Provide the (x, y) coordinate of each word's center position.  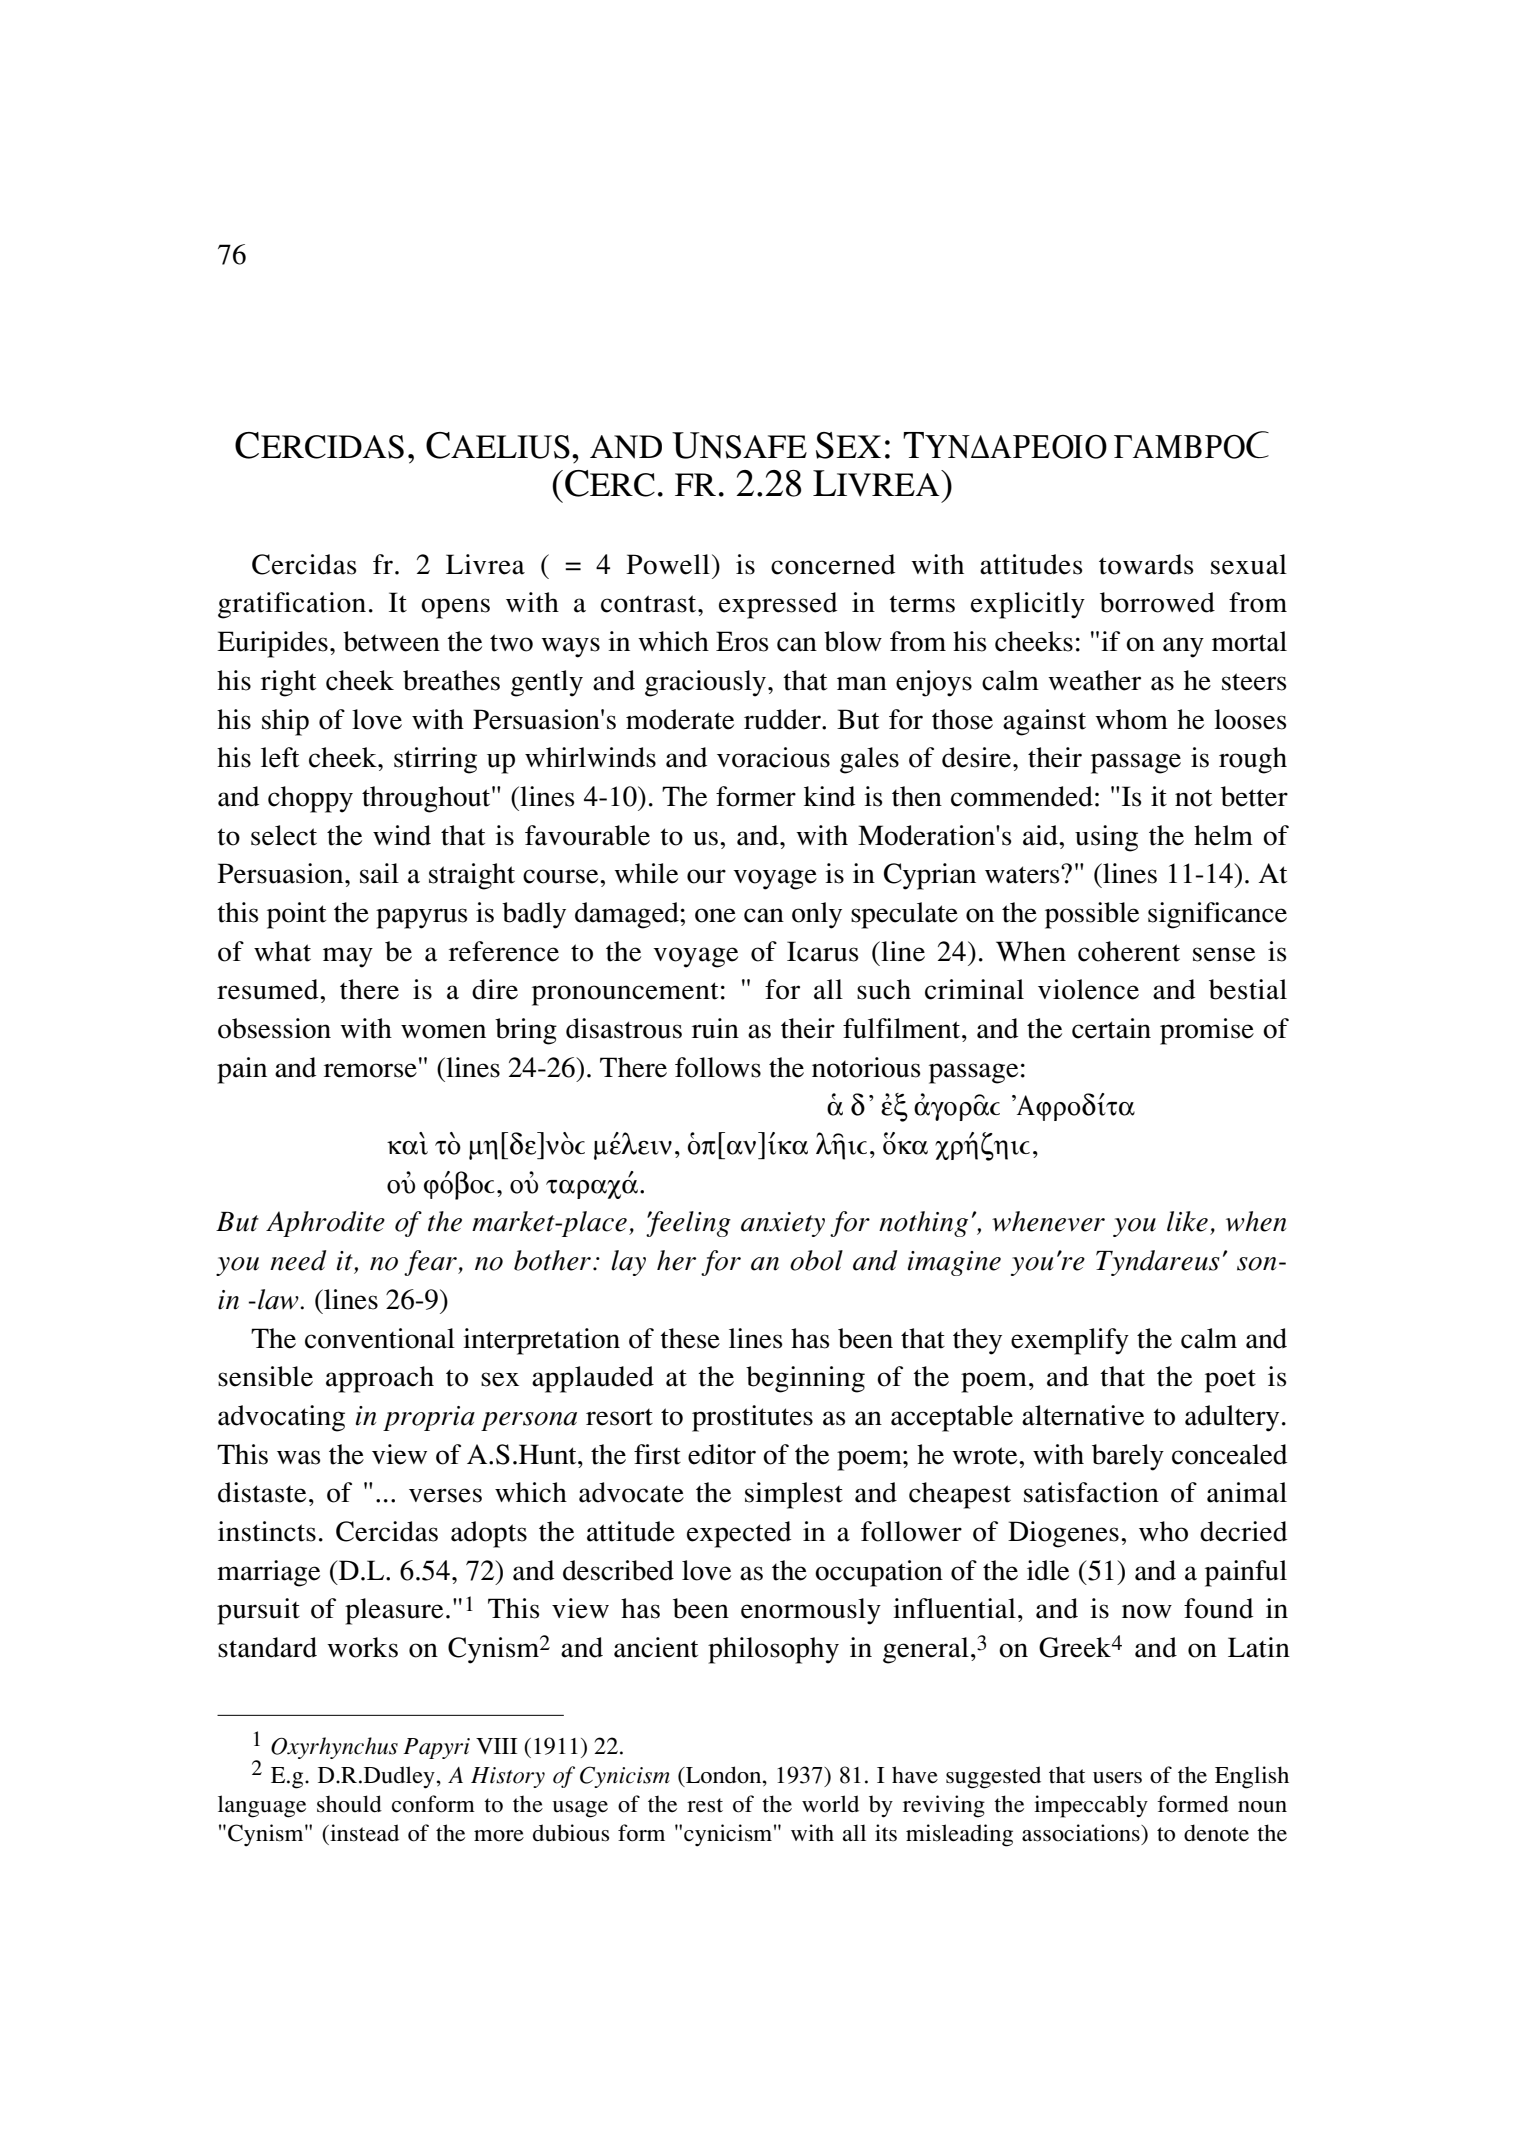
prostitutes (752, 1418)
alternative (1083, 1415)
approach (380, 1379)
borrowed (1157, 602)
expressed (778, 605)
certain (1111, 1028)
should (349, 1804)
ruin (715, 1028)
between (391, 641)
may (348, 957)
